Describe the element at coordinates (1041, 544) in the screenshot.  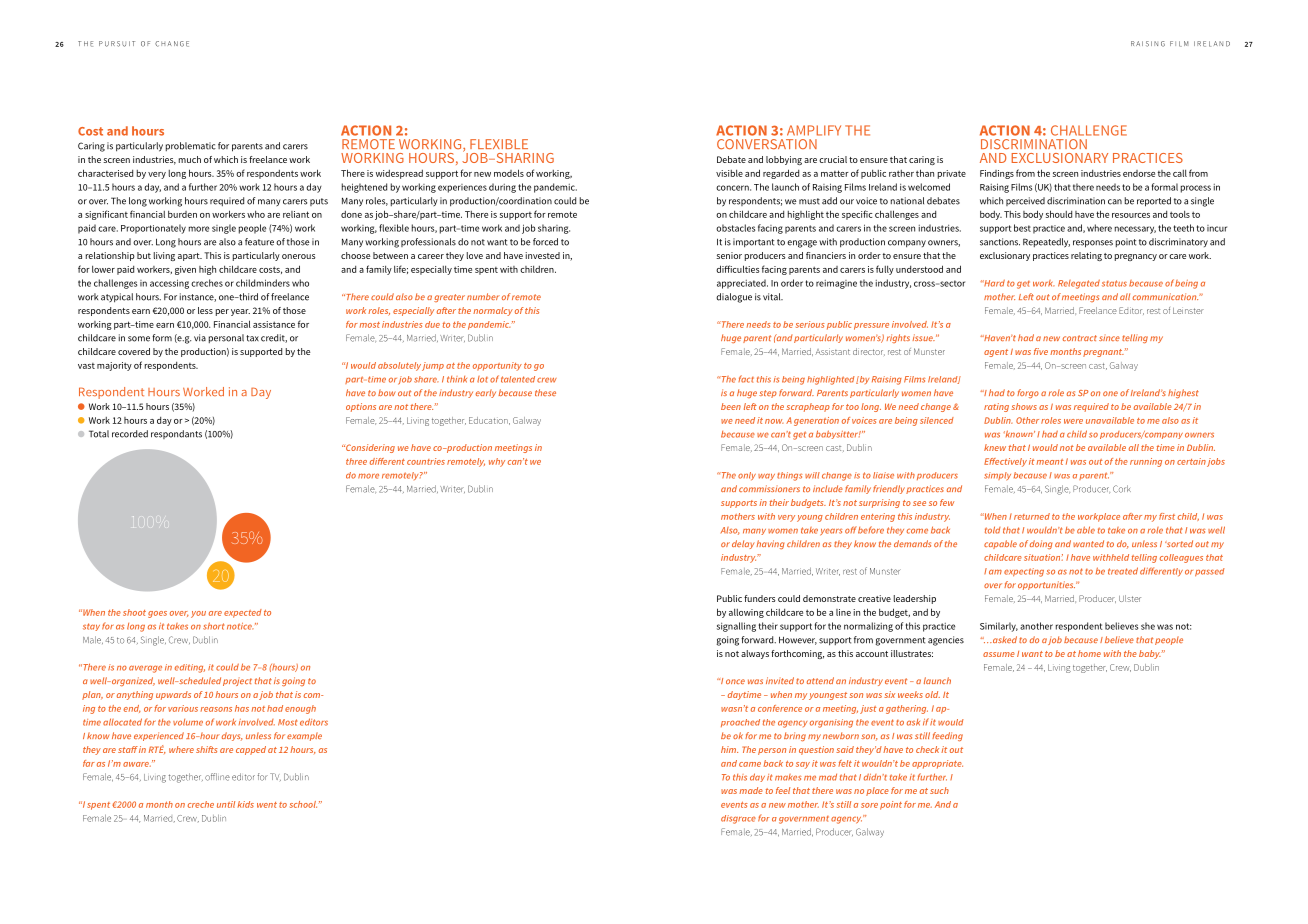
I see `doing` at that location.
